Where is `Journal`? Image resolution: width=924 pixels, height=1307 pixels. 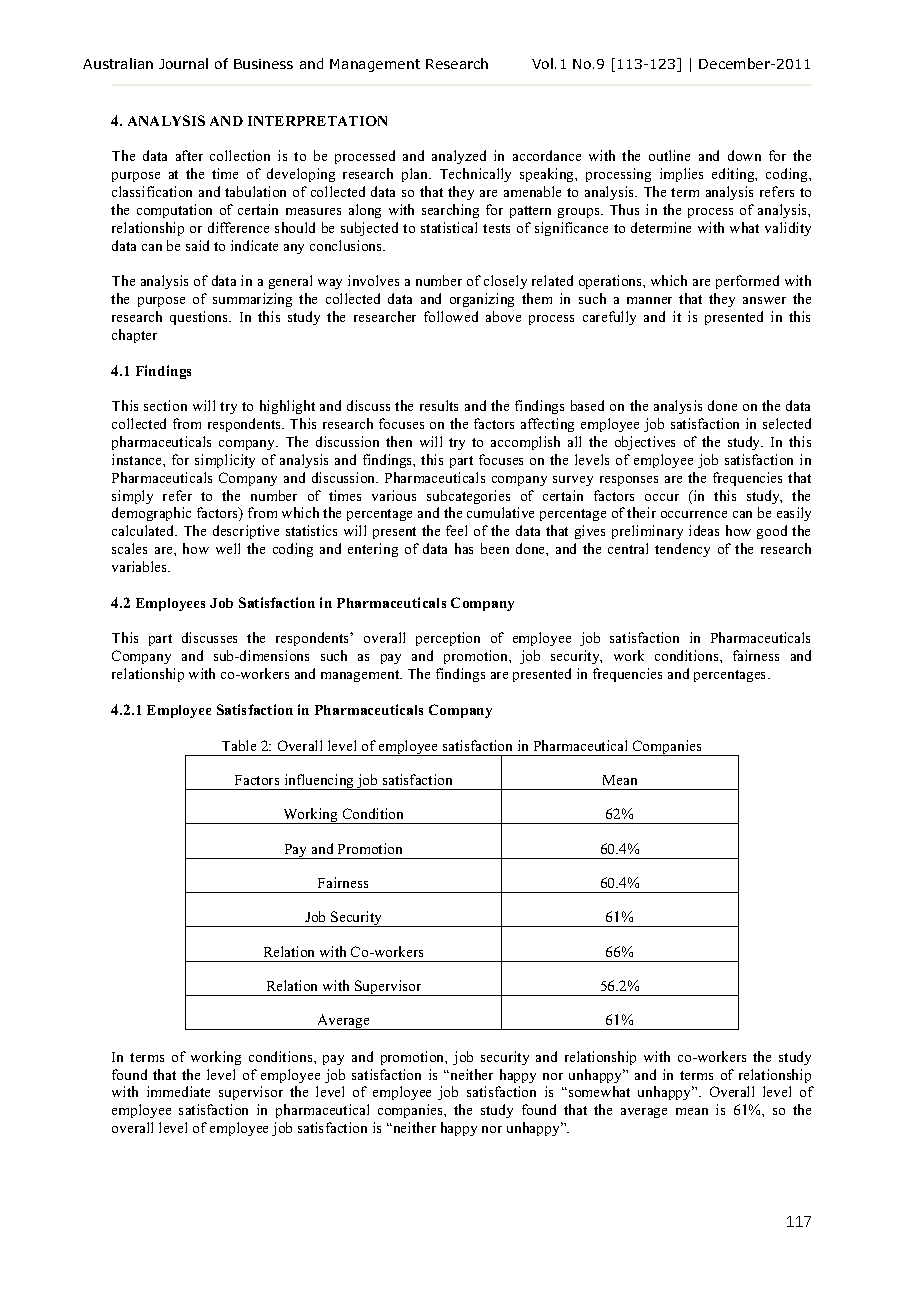 Journal is located at coordinates (183, 63).
